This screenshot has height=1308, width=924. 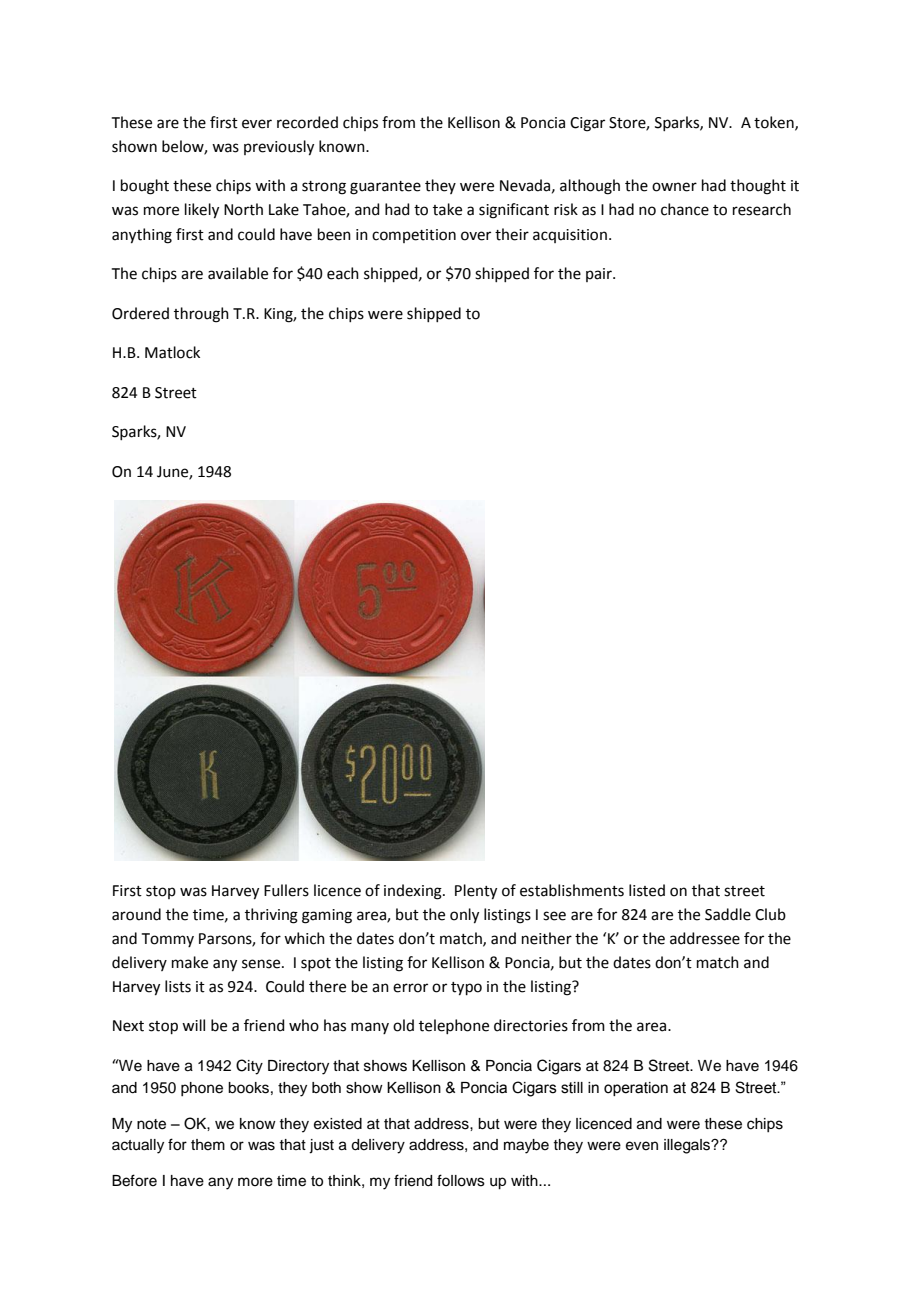 I want to click on each, so click(x=343, y=273).
